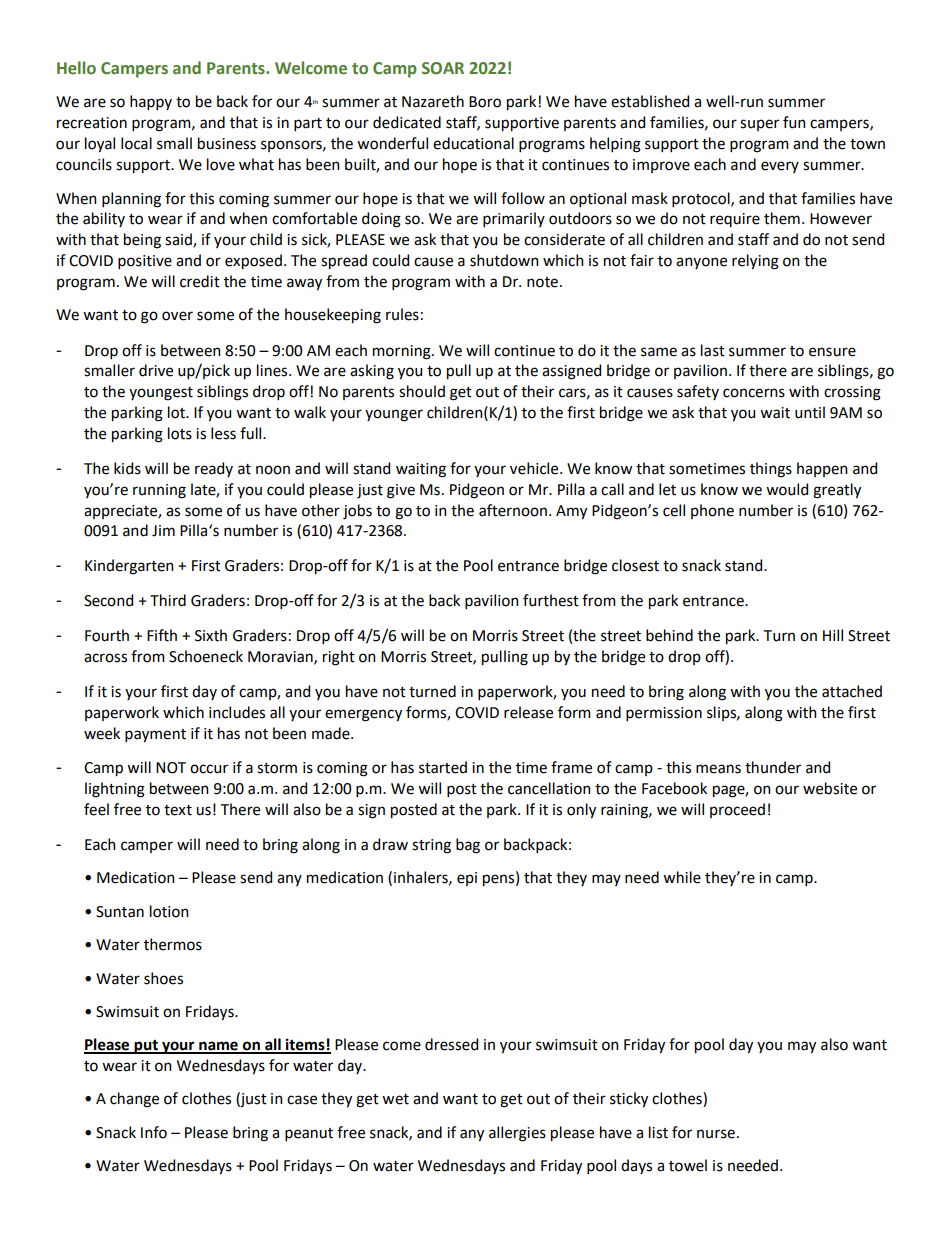 The image size is (952, 1233). Describe the element at coordinates (551, 600) in the image. I see `furthest` at that location.
